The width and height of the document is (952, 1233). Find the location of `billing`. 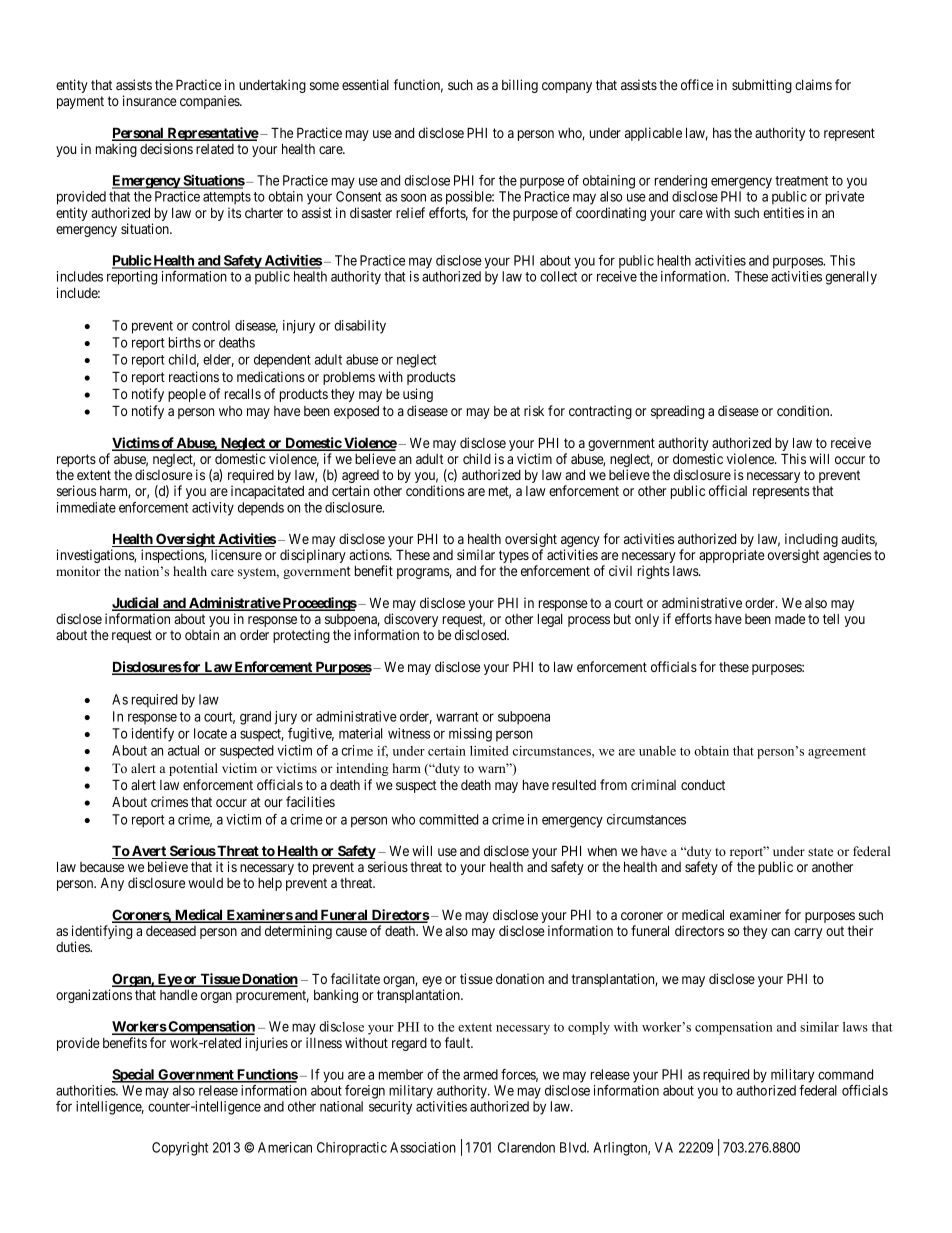

billing is located at coordinates (520, 86).
